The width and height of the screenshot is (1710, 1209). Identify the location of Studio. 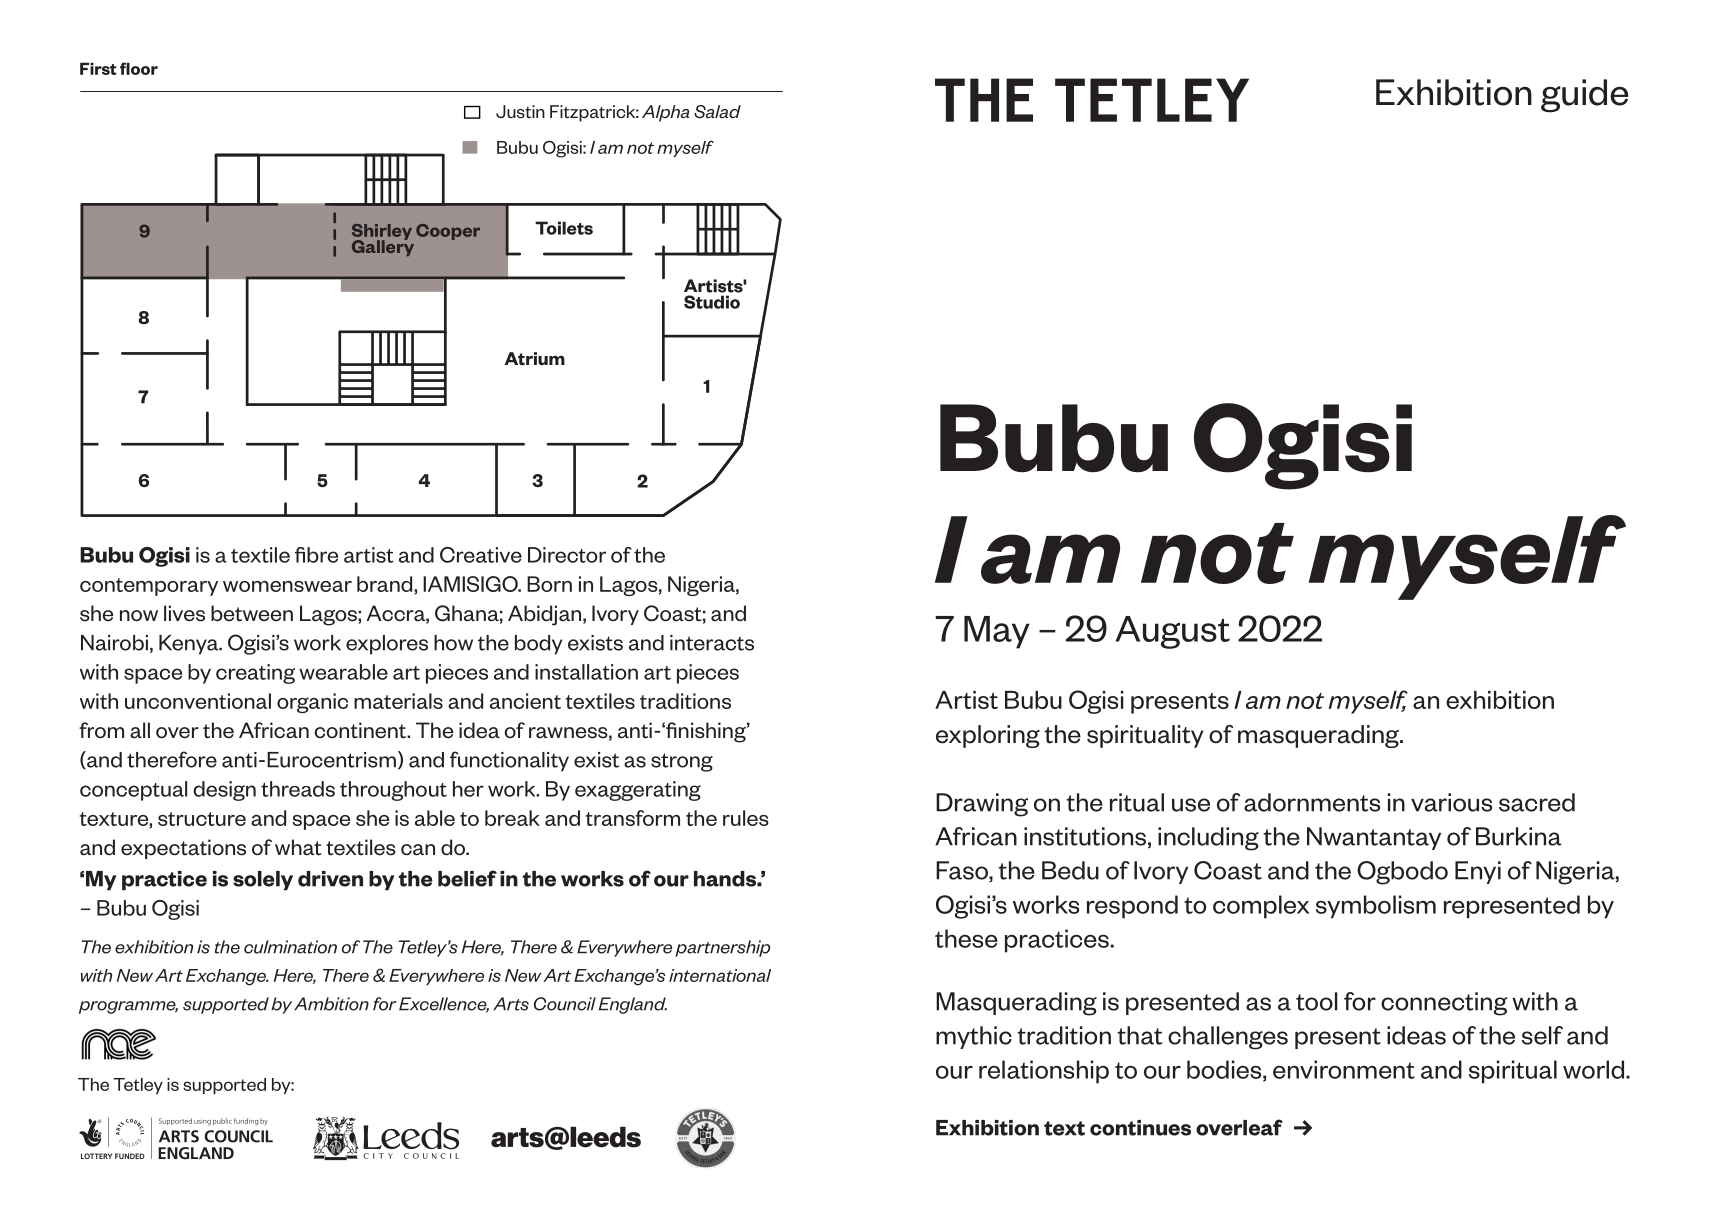
(712, 302).
